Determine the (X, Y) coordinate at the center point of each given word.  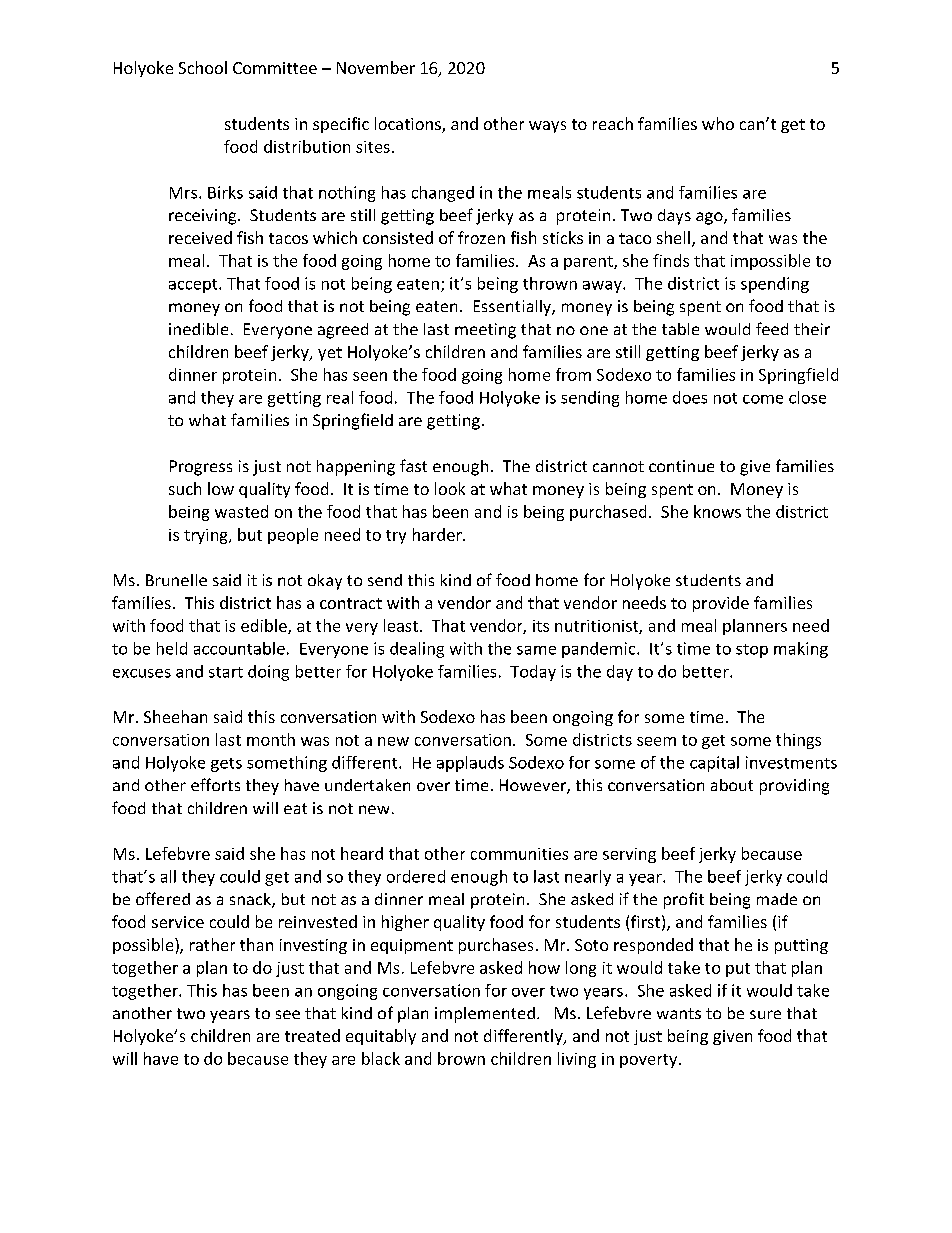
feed (772, 328)
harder (438, 534)
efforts (215, 784)
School (203, 67)
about (732, 785)
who (718, 123)
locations (409, 125)
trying (207, 536)
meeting (485, 331)
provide (721, 604)
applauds (470, 764)
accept (194, 286)
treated (312, 1035)
